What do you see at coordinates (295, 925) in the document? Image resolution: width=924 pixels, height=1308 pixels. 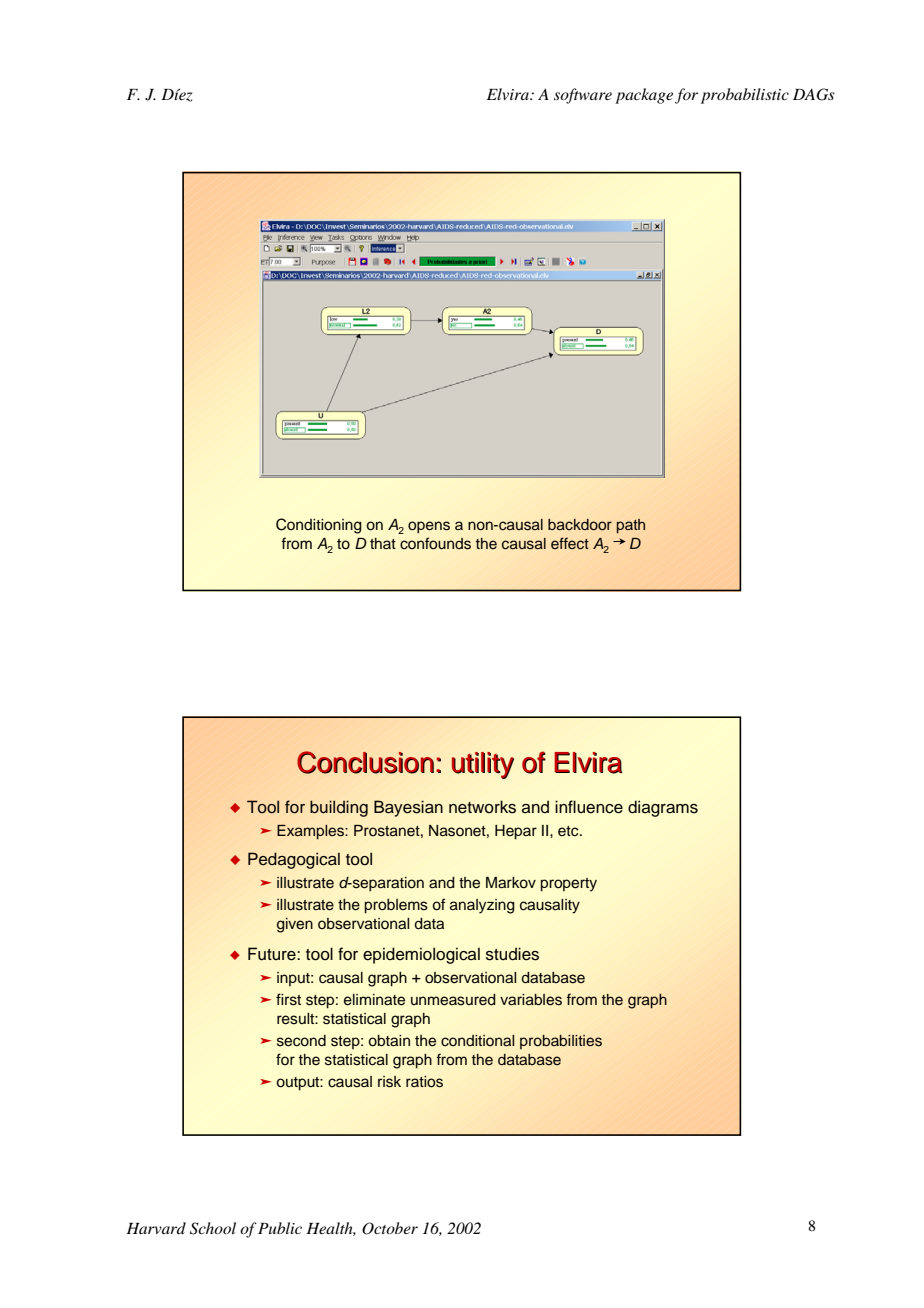 I see `given` at bounding box center [295, 925].
